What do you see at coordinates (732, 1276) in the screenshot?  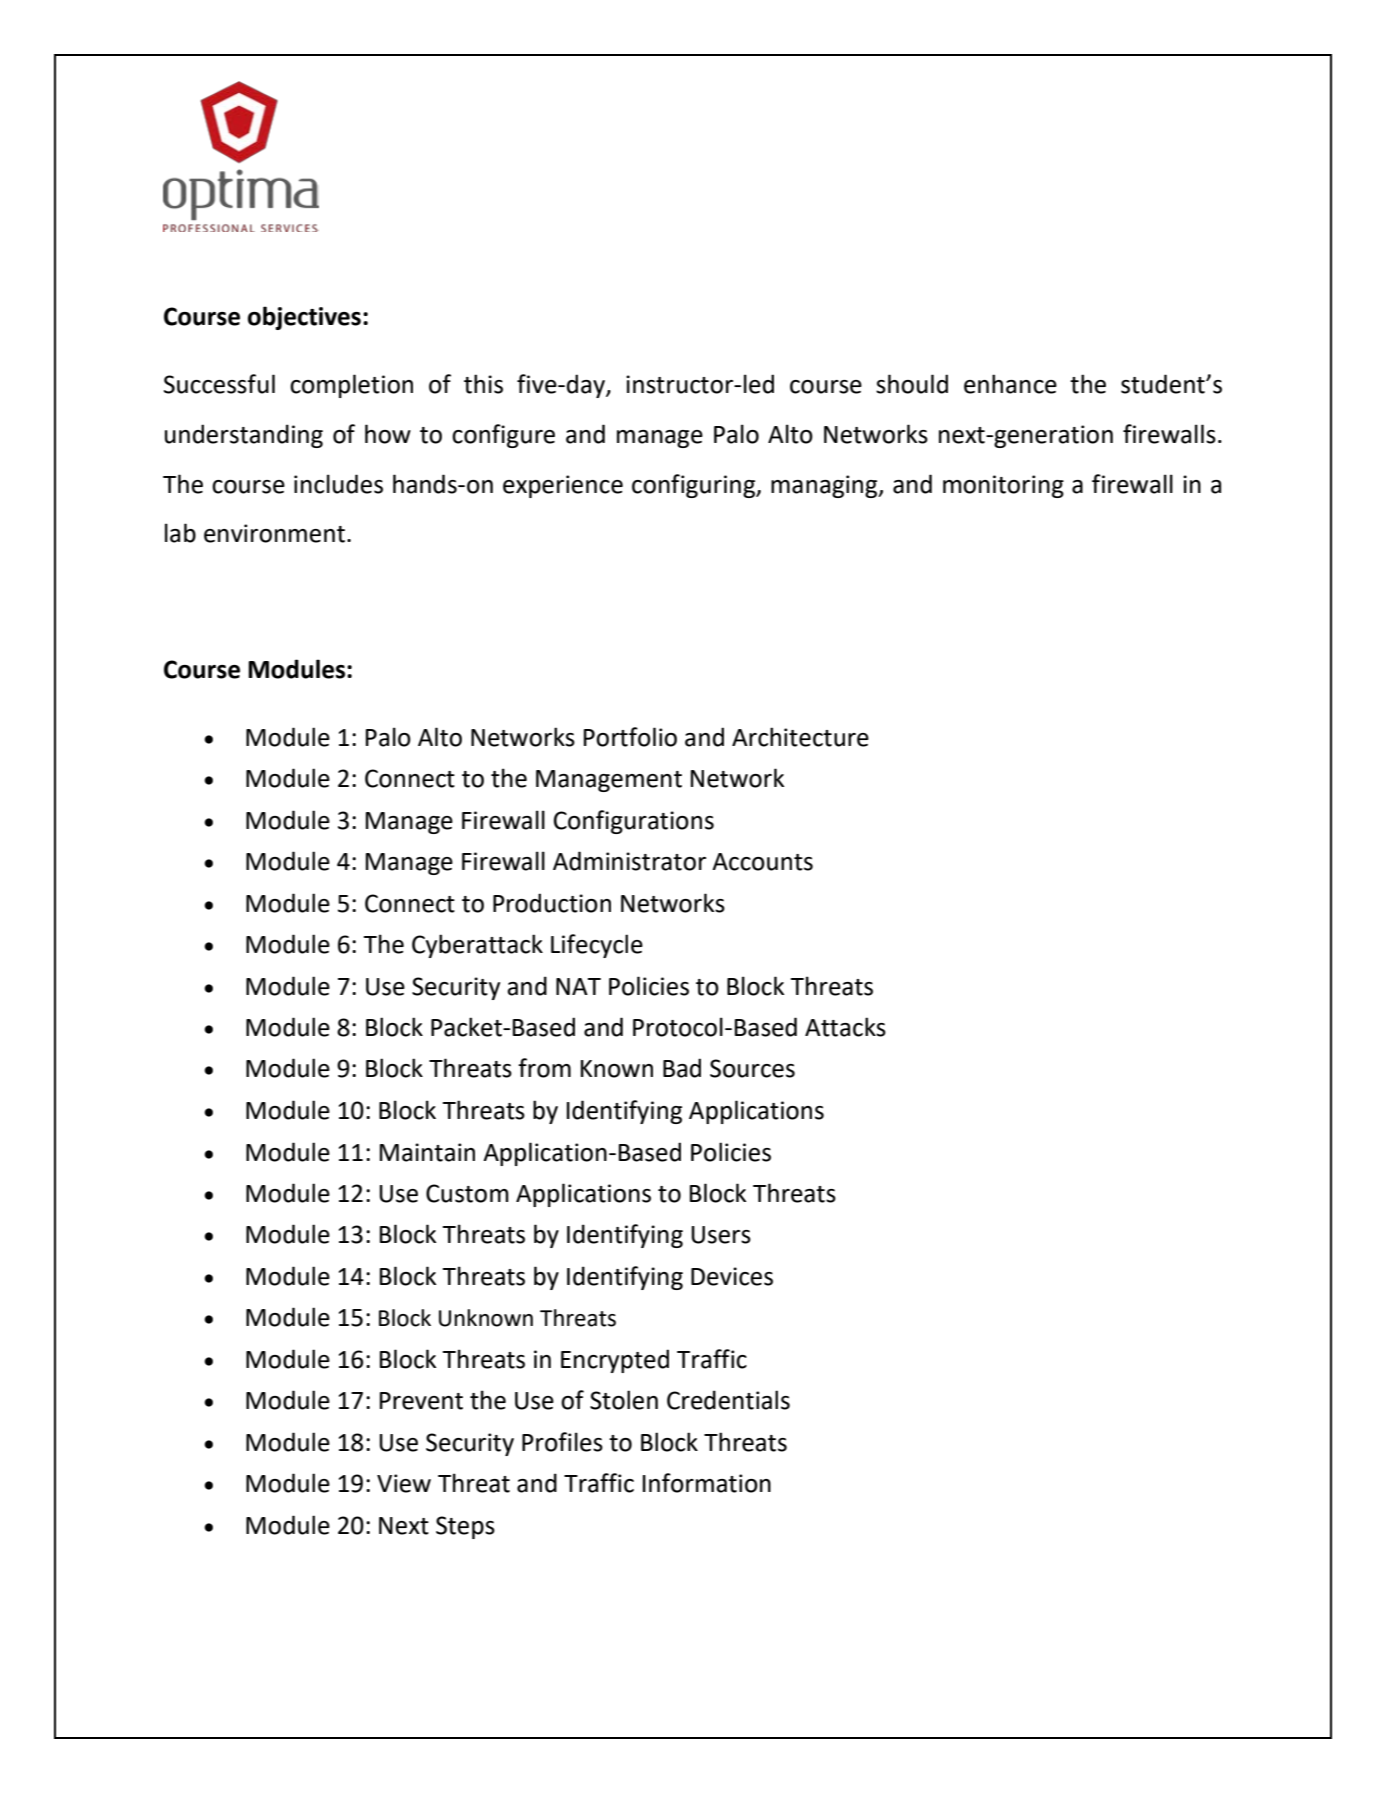 I see `Devices` at bounding box center [732, 1276].
